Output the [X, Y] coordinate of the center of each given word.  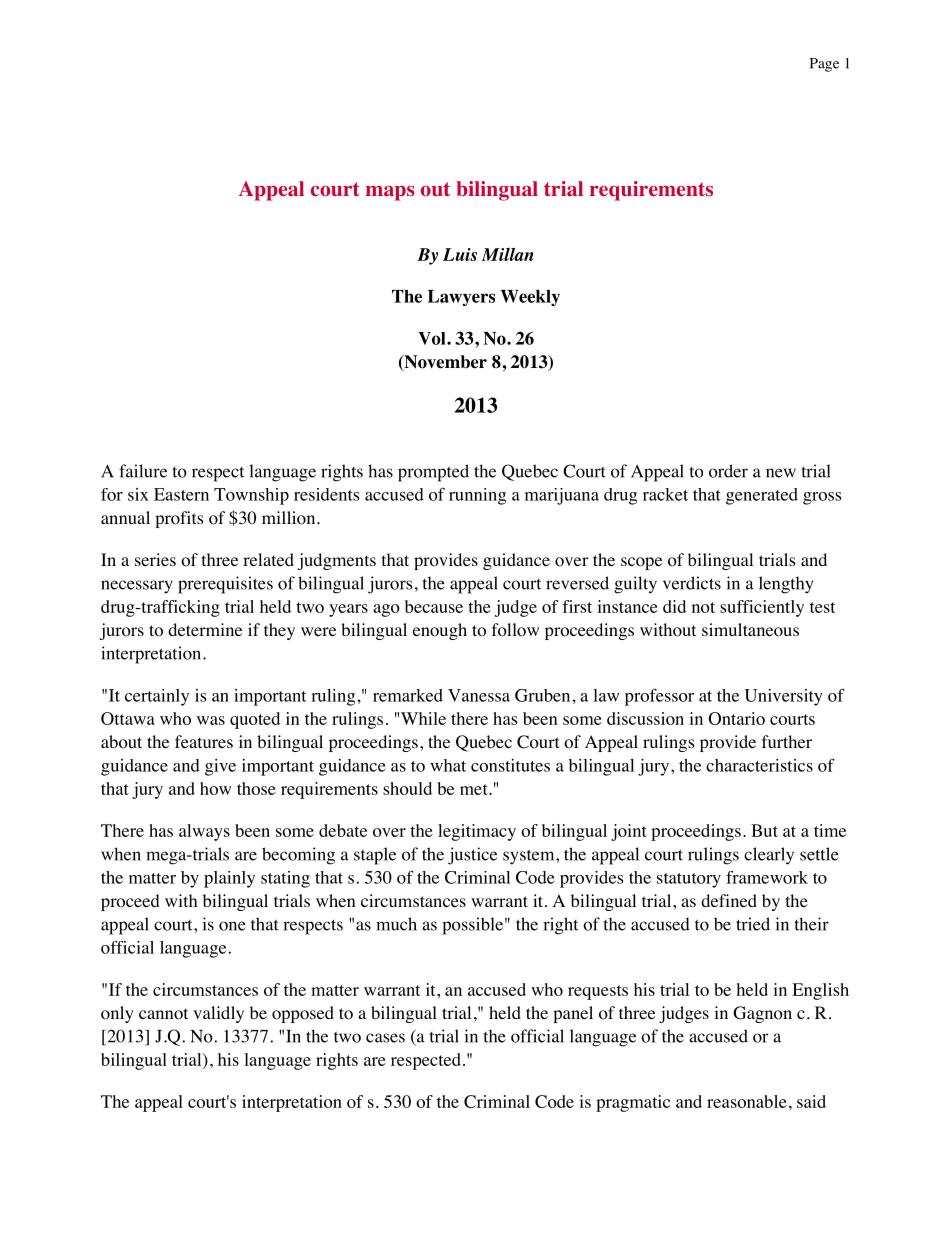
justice [472, 856]
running [477, 496]
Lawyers [461, 298]
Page [824, 65]
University [783, 697]
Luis [460, 254]
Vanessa [479, 695]
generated [762, 496]
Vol [433, 338]
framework [767, 877]
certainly [157, 697]
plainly [229, 879]
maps [390, 193]
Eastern [181, 494]
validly [218, 1014]
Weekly [530, 298]
